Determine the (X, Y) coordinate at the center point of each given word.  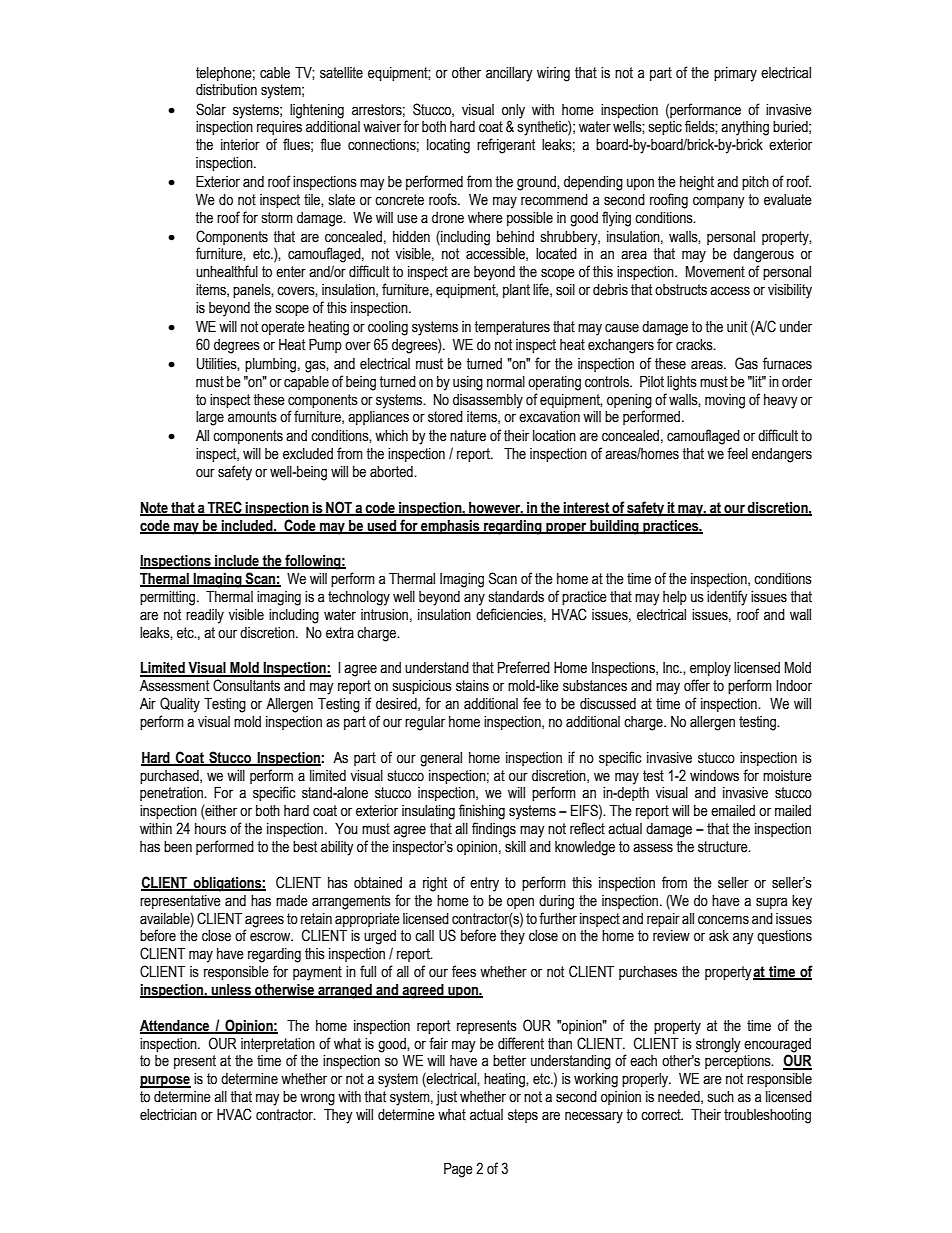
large (210, 418)
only (513, 111)
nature (468, 436)
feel (737, 453)
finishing (482, 812)
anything (745, 128)
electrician (168, 1115)
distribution (226, 90)
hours (210, 829)
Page (458, 1170)
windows (714, 776)
